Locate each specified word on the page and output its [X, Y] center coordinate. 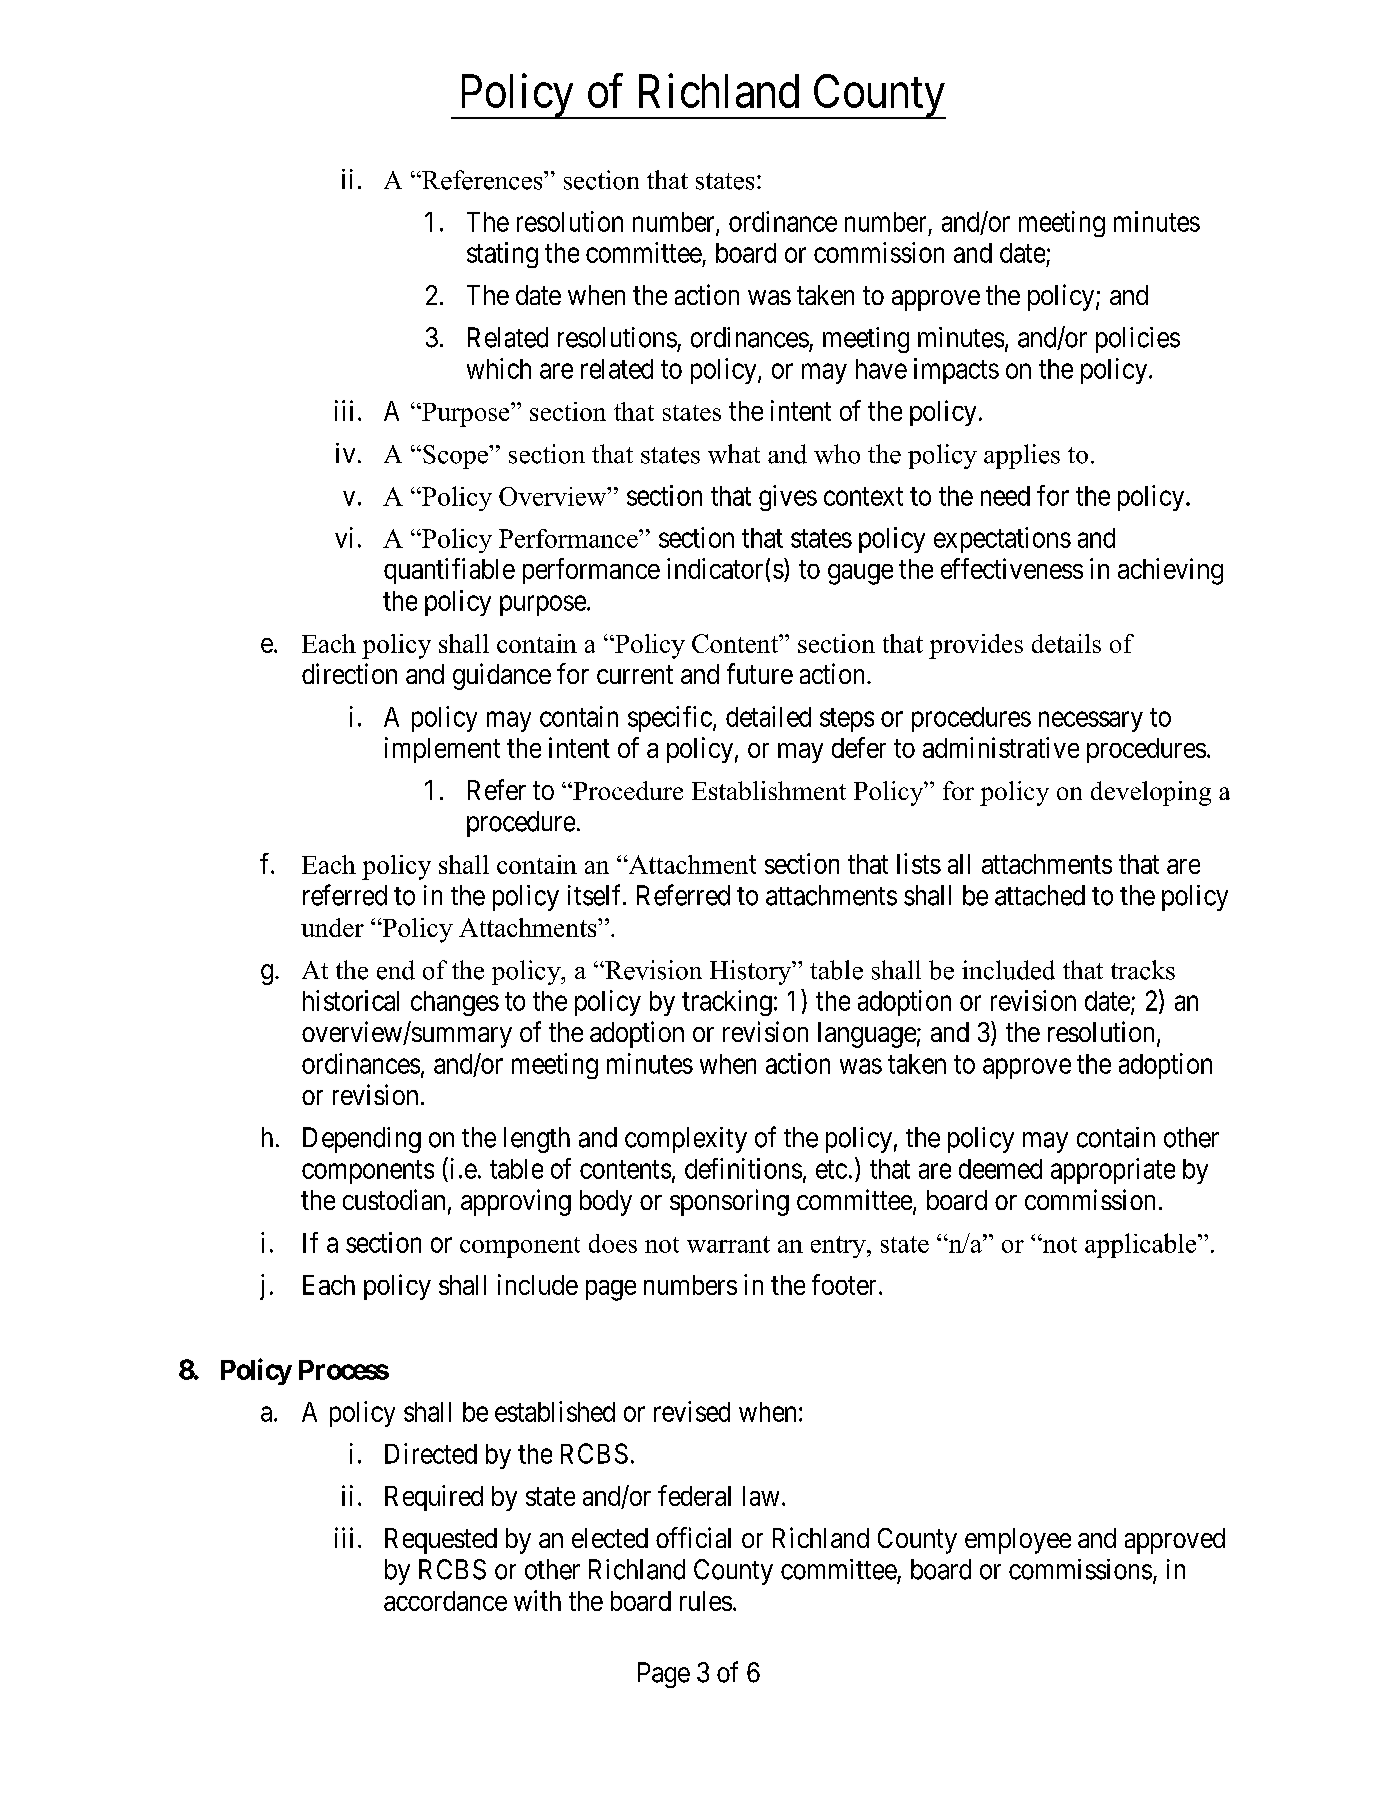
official [693, 1537]
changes [455, 1003]
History [752, 972]
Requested [441, 1541]
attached [1040, 895]
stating [502, 255]
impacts [956, 371]
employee [1018, 1541]
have [881, 369]
